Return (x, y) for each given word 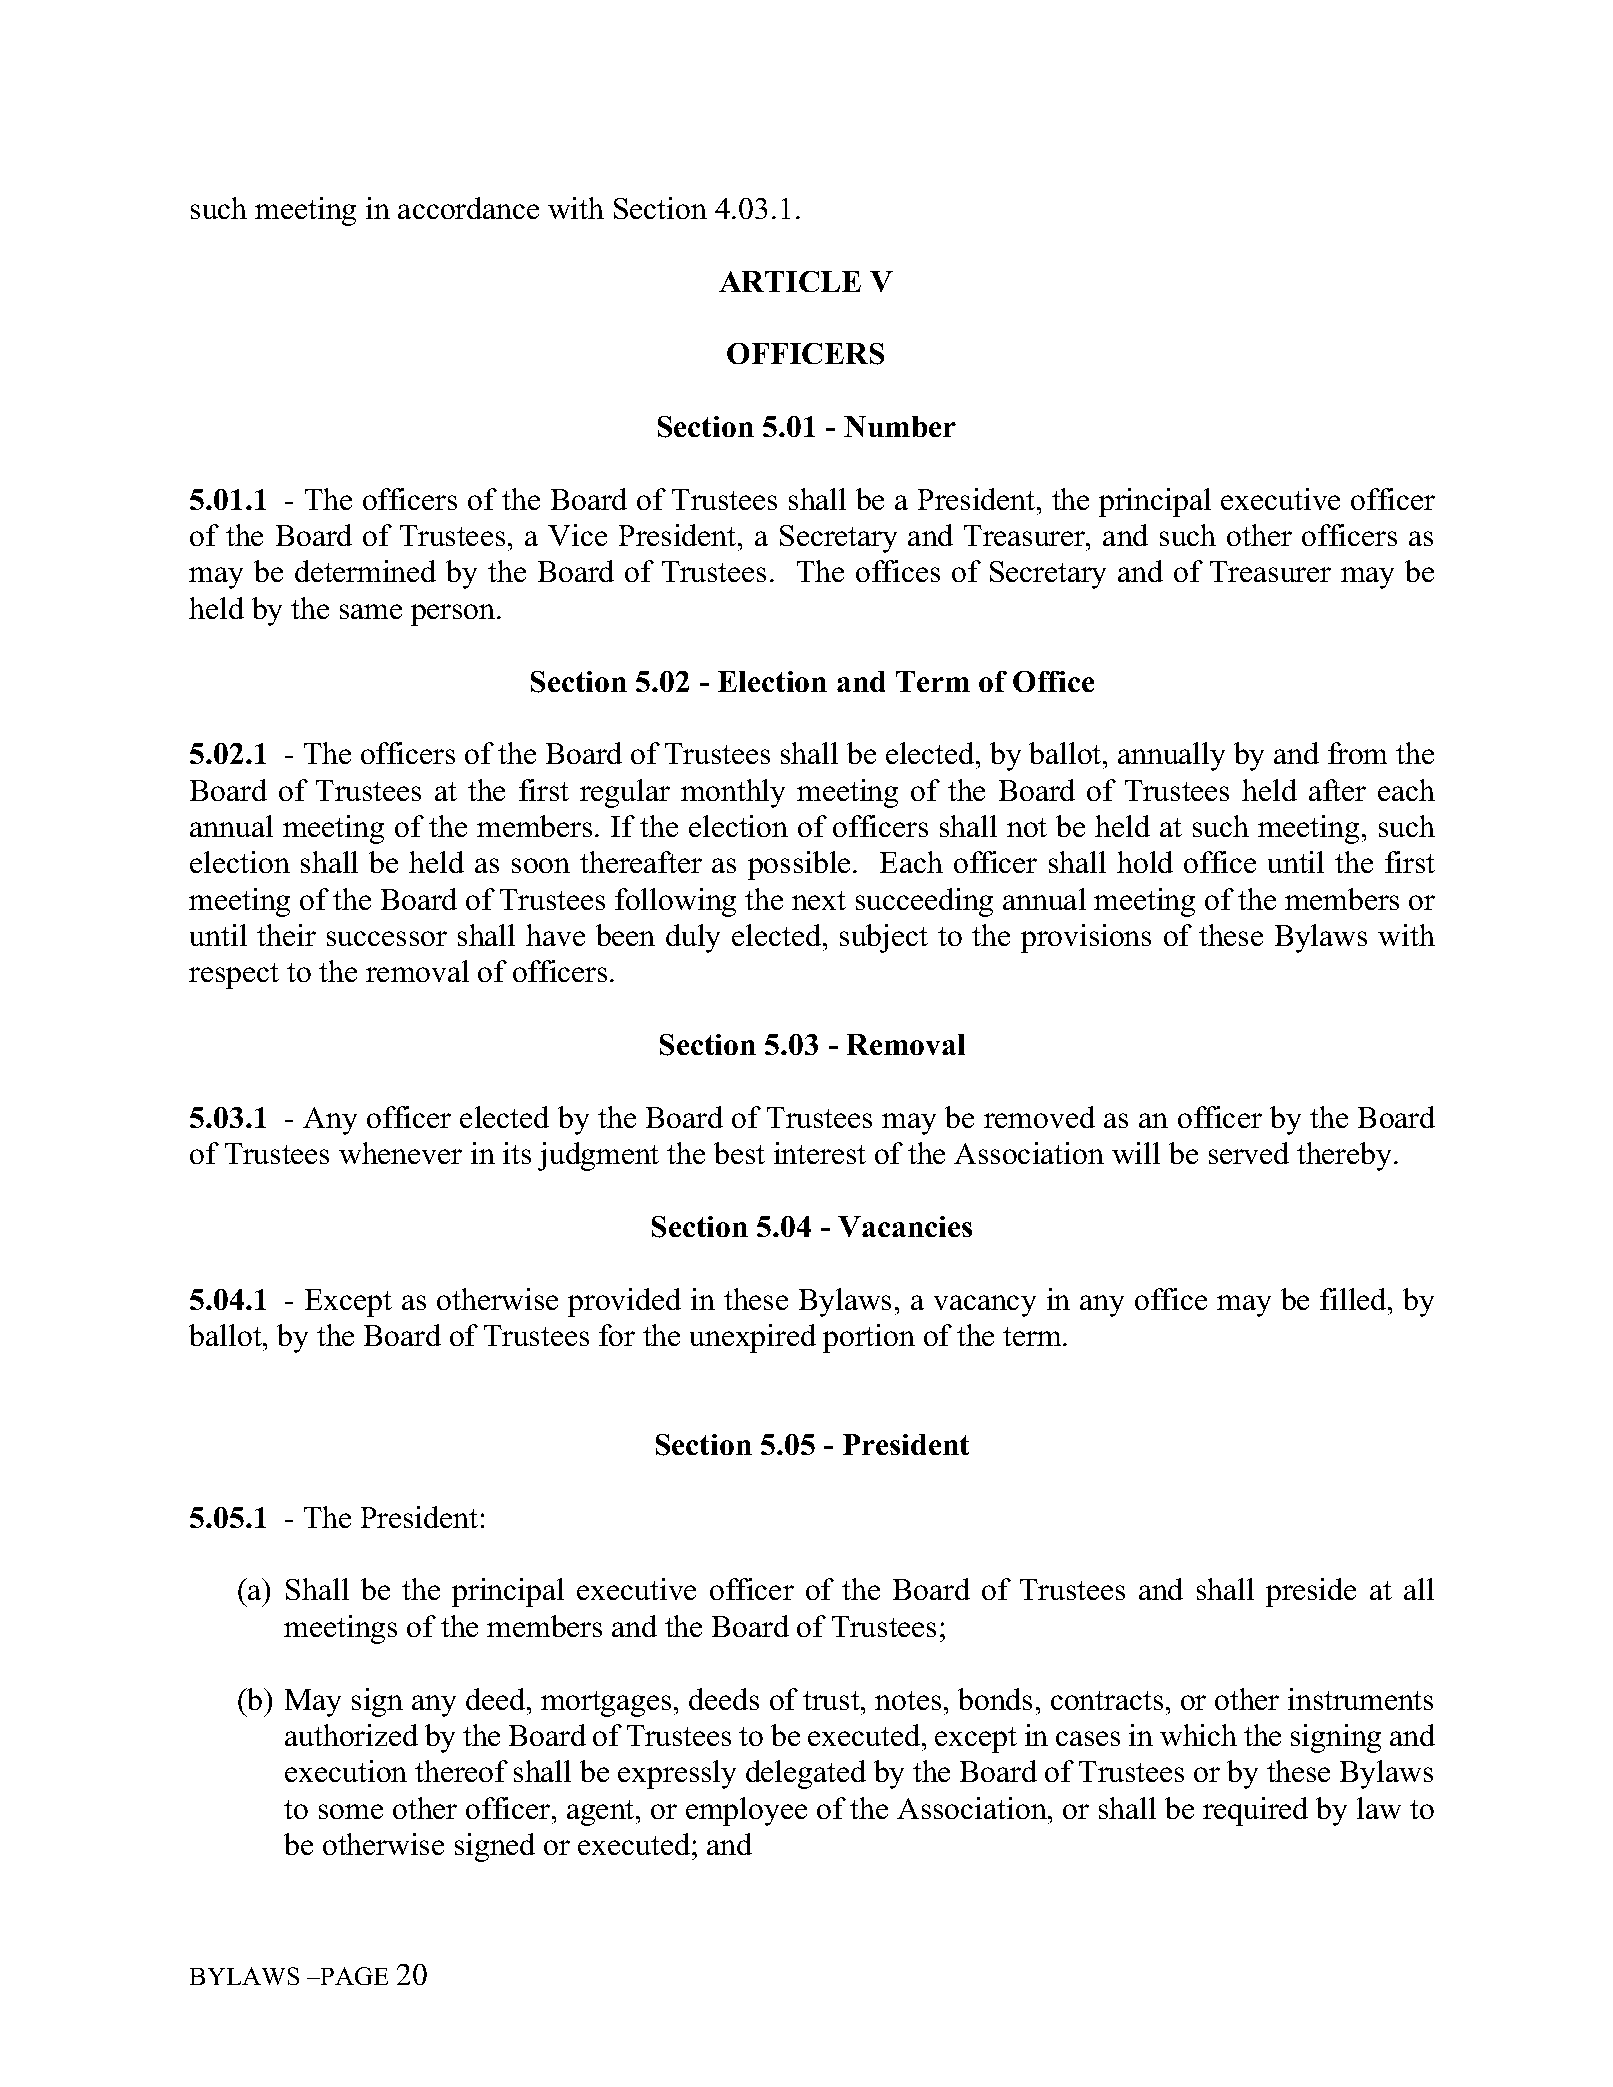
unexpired (753, 1338)
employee (746, 1811)
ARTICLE (790, 281)
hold (1145, 862)
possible (799, 865)
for (617, 1335)
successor (387, 938)
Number (900, 426)
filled (1354, 1299)
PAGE (353, 1976)
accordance (468, 208)
